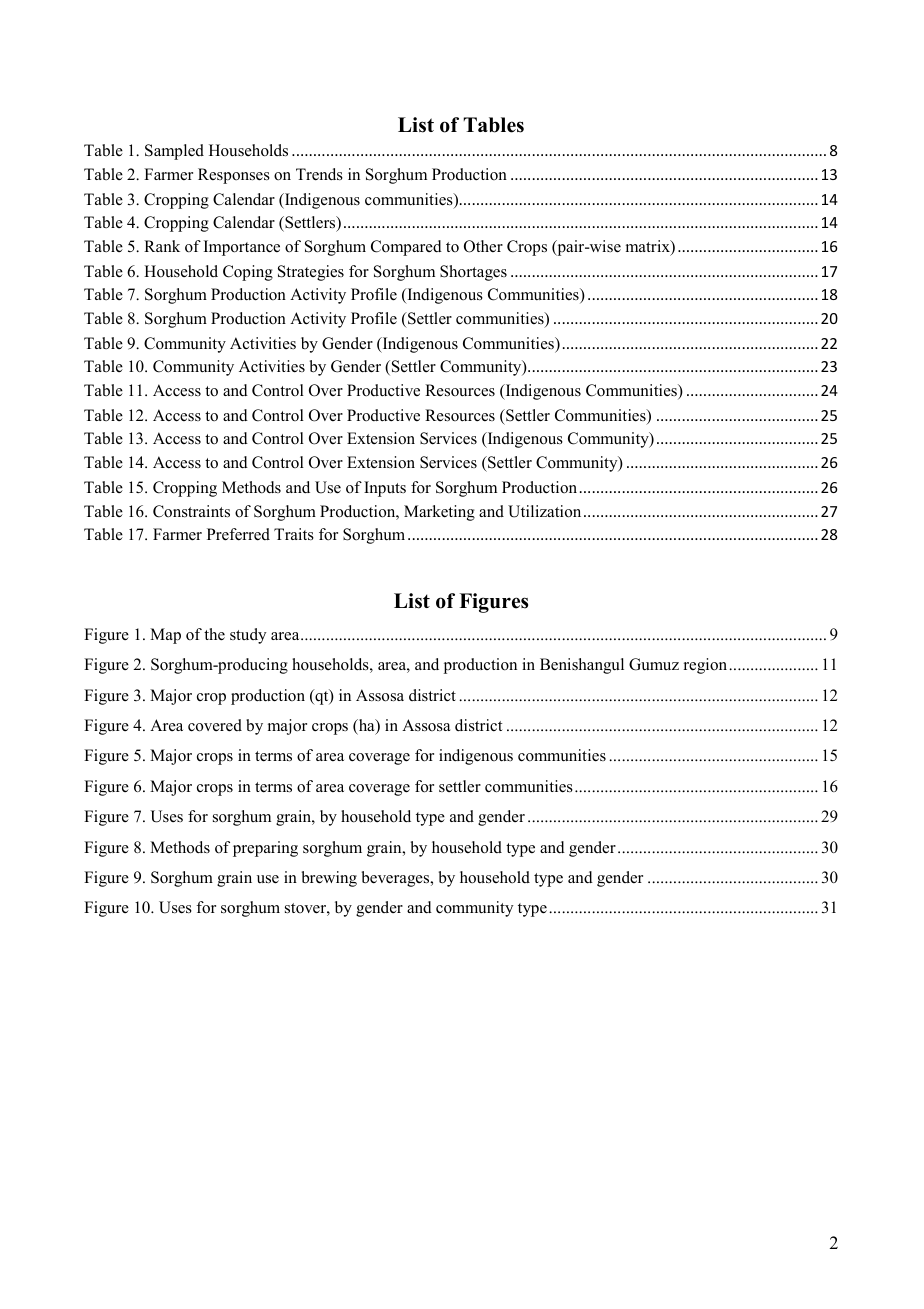 This image has height=1309, width=924. I want to click on Sampled, so click(174, 152).
